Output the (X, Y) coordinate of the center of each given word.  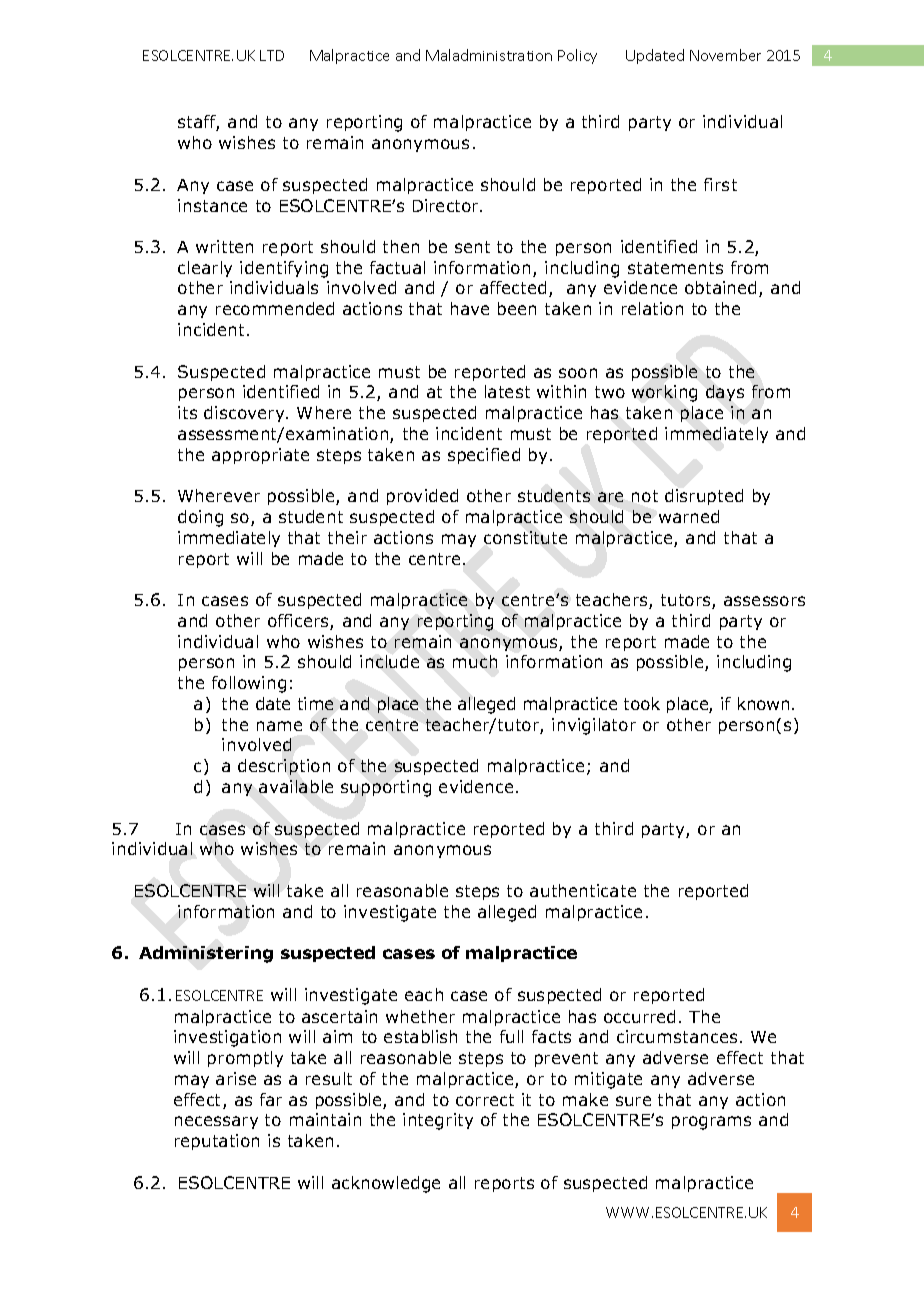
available (296, 786)
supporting (386, 788)
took (642, 703)
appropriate (260, 456)
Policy (577, 56)
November (725, 55)
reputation (217, 1142)
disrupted (704, 497)
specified (484, 456)
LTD (272, 55)
